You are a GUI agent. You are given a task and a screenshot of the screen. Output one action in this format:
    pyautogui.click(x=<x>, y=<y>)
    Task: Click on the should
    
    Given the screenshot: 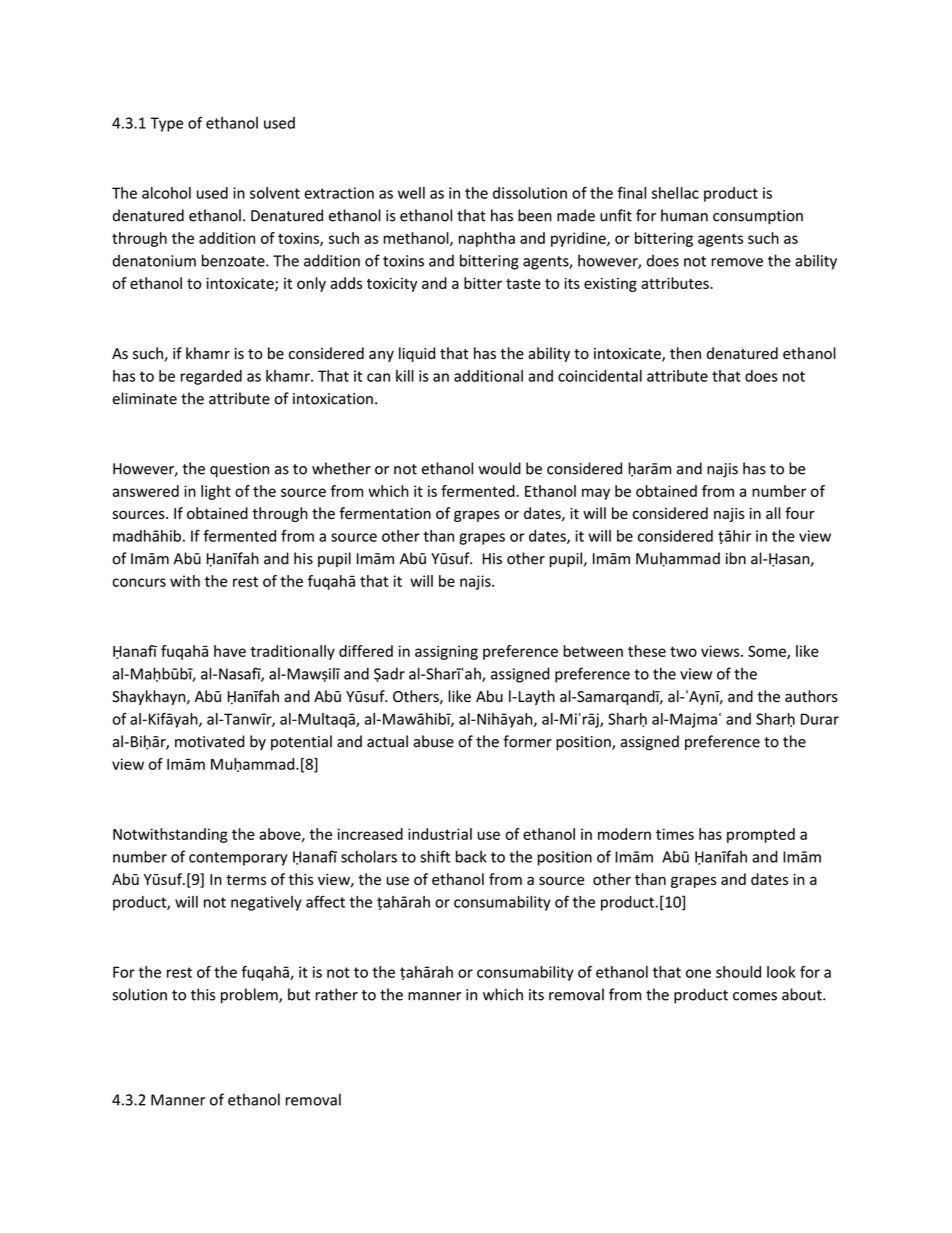 What is the action you would take?
    pyautogui.click(x=738, y=972)
